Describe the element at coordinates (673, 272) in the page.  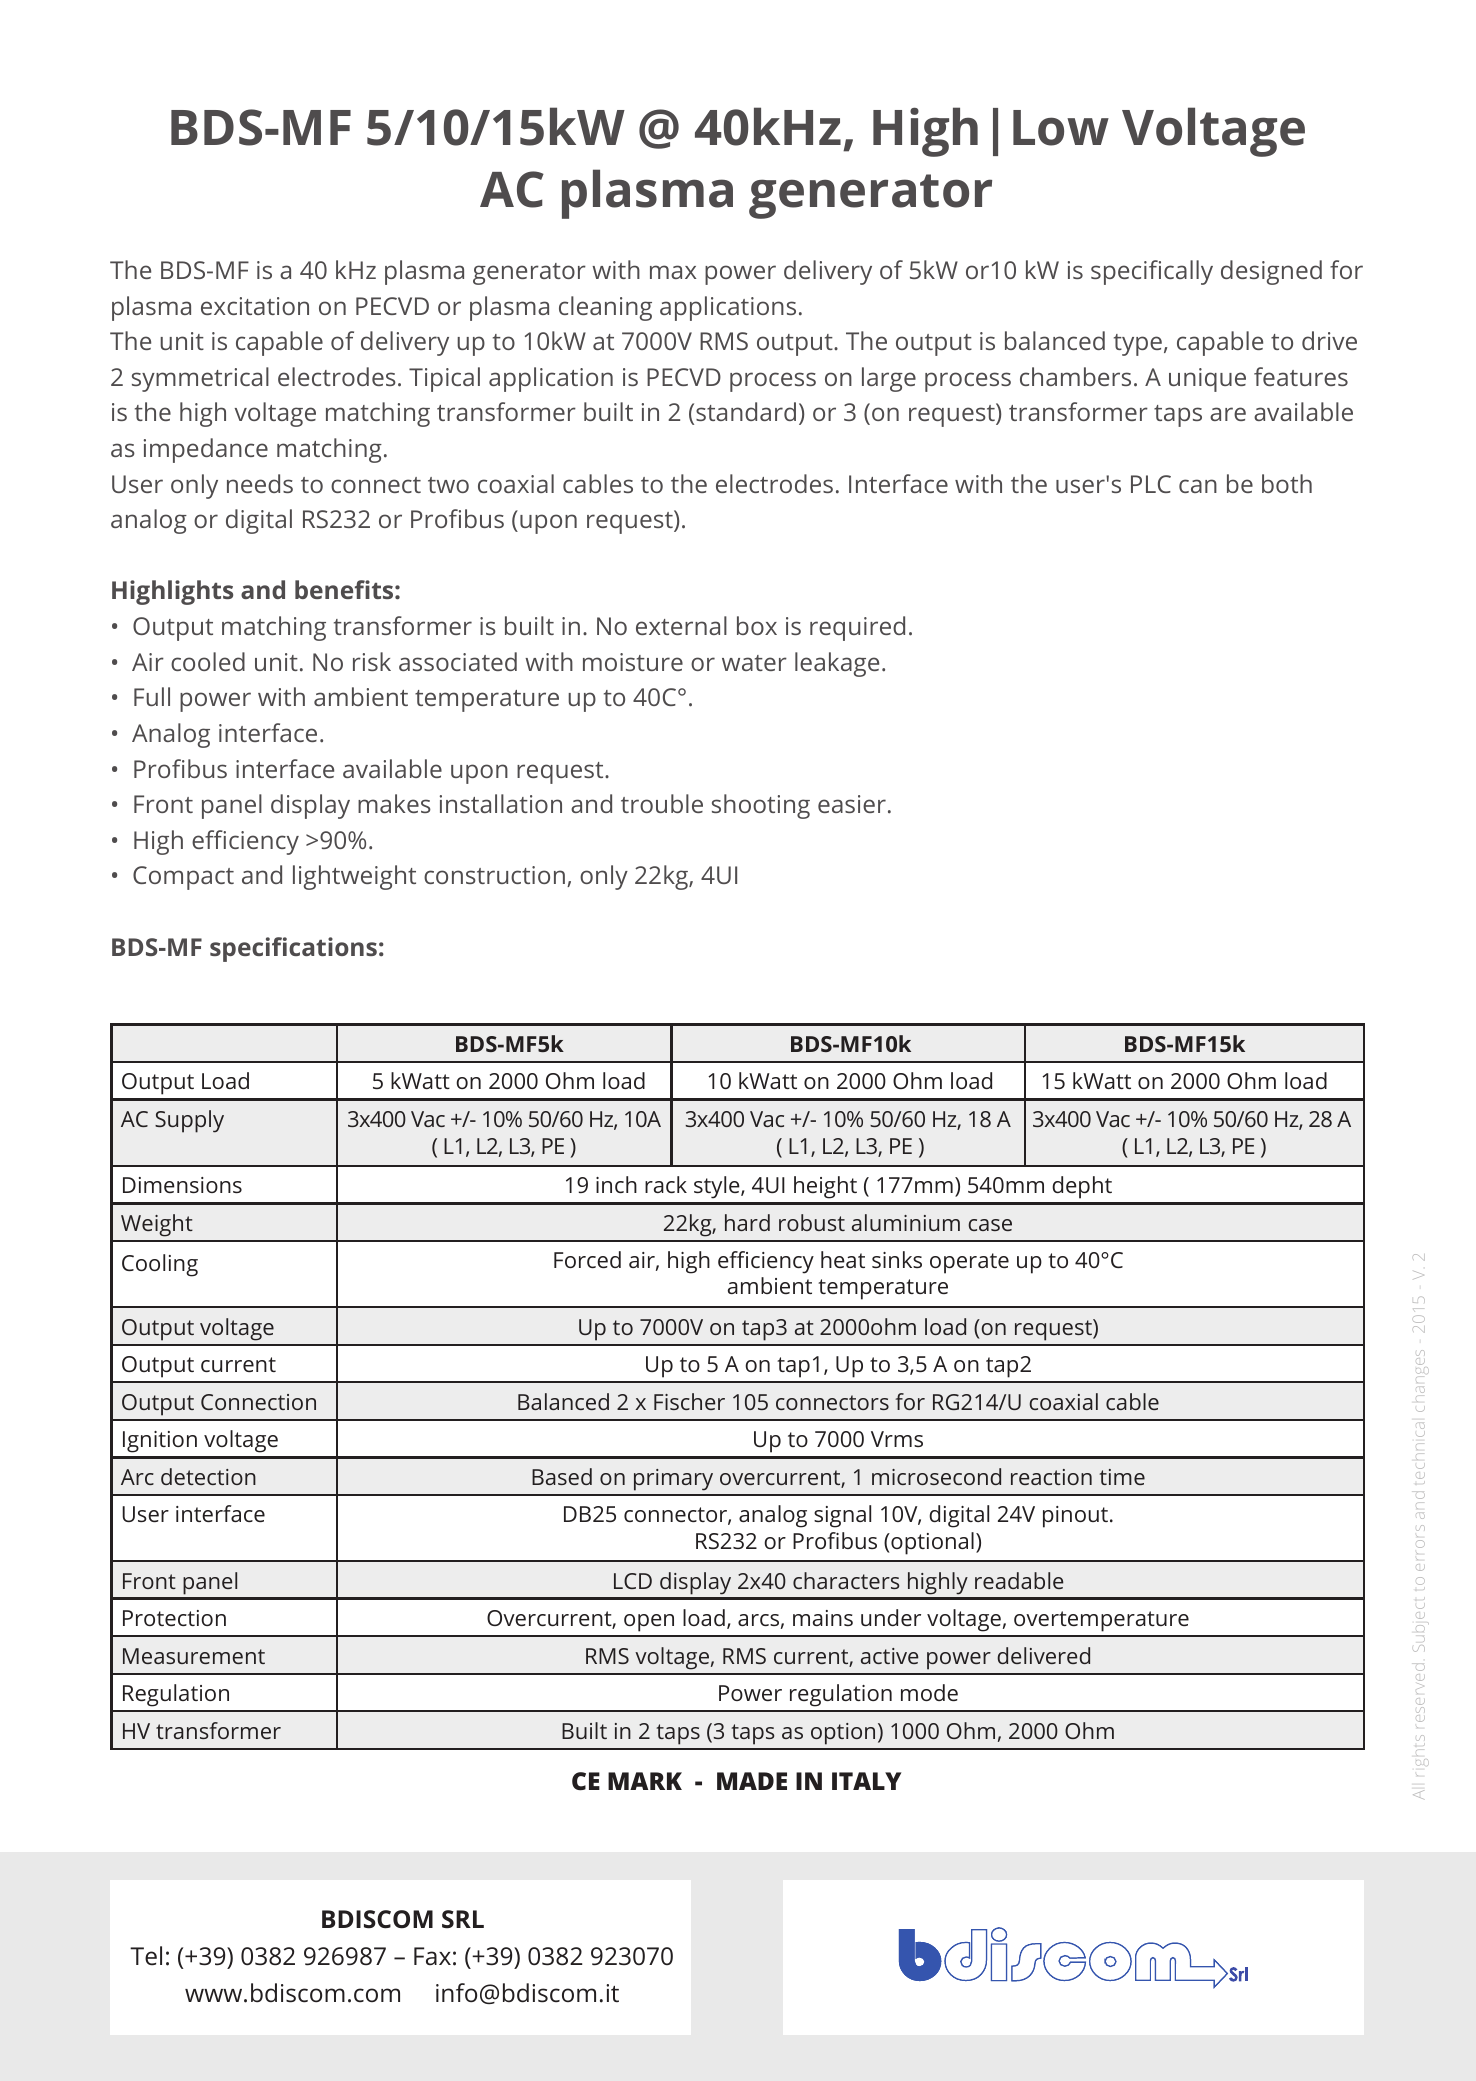
I see `max` at that location.
